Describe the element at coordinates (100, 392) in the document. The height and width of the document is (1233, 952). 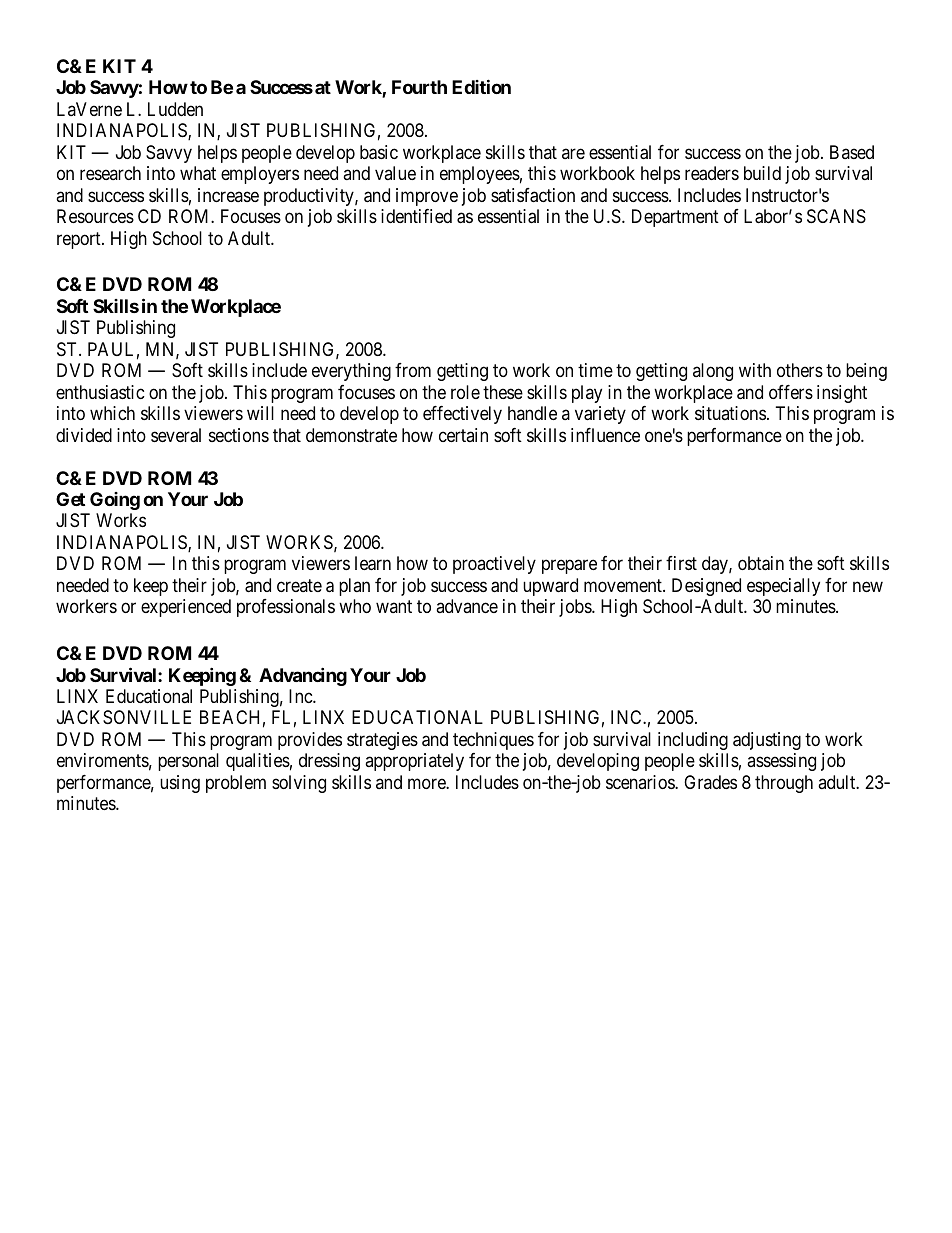
I see `enthusiastic` at that location.
